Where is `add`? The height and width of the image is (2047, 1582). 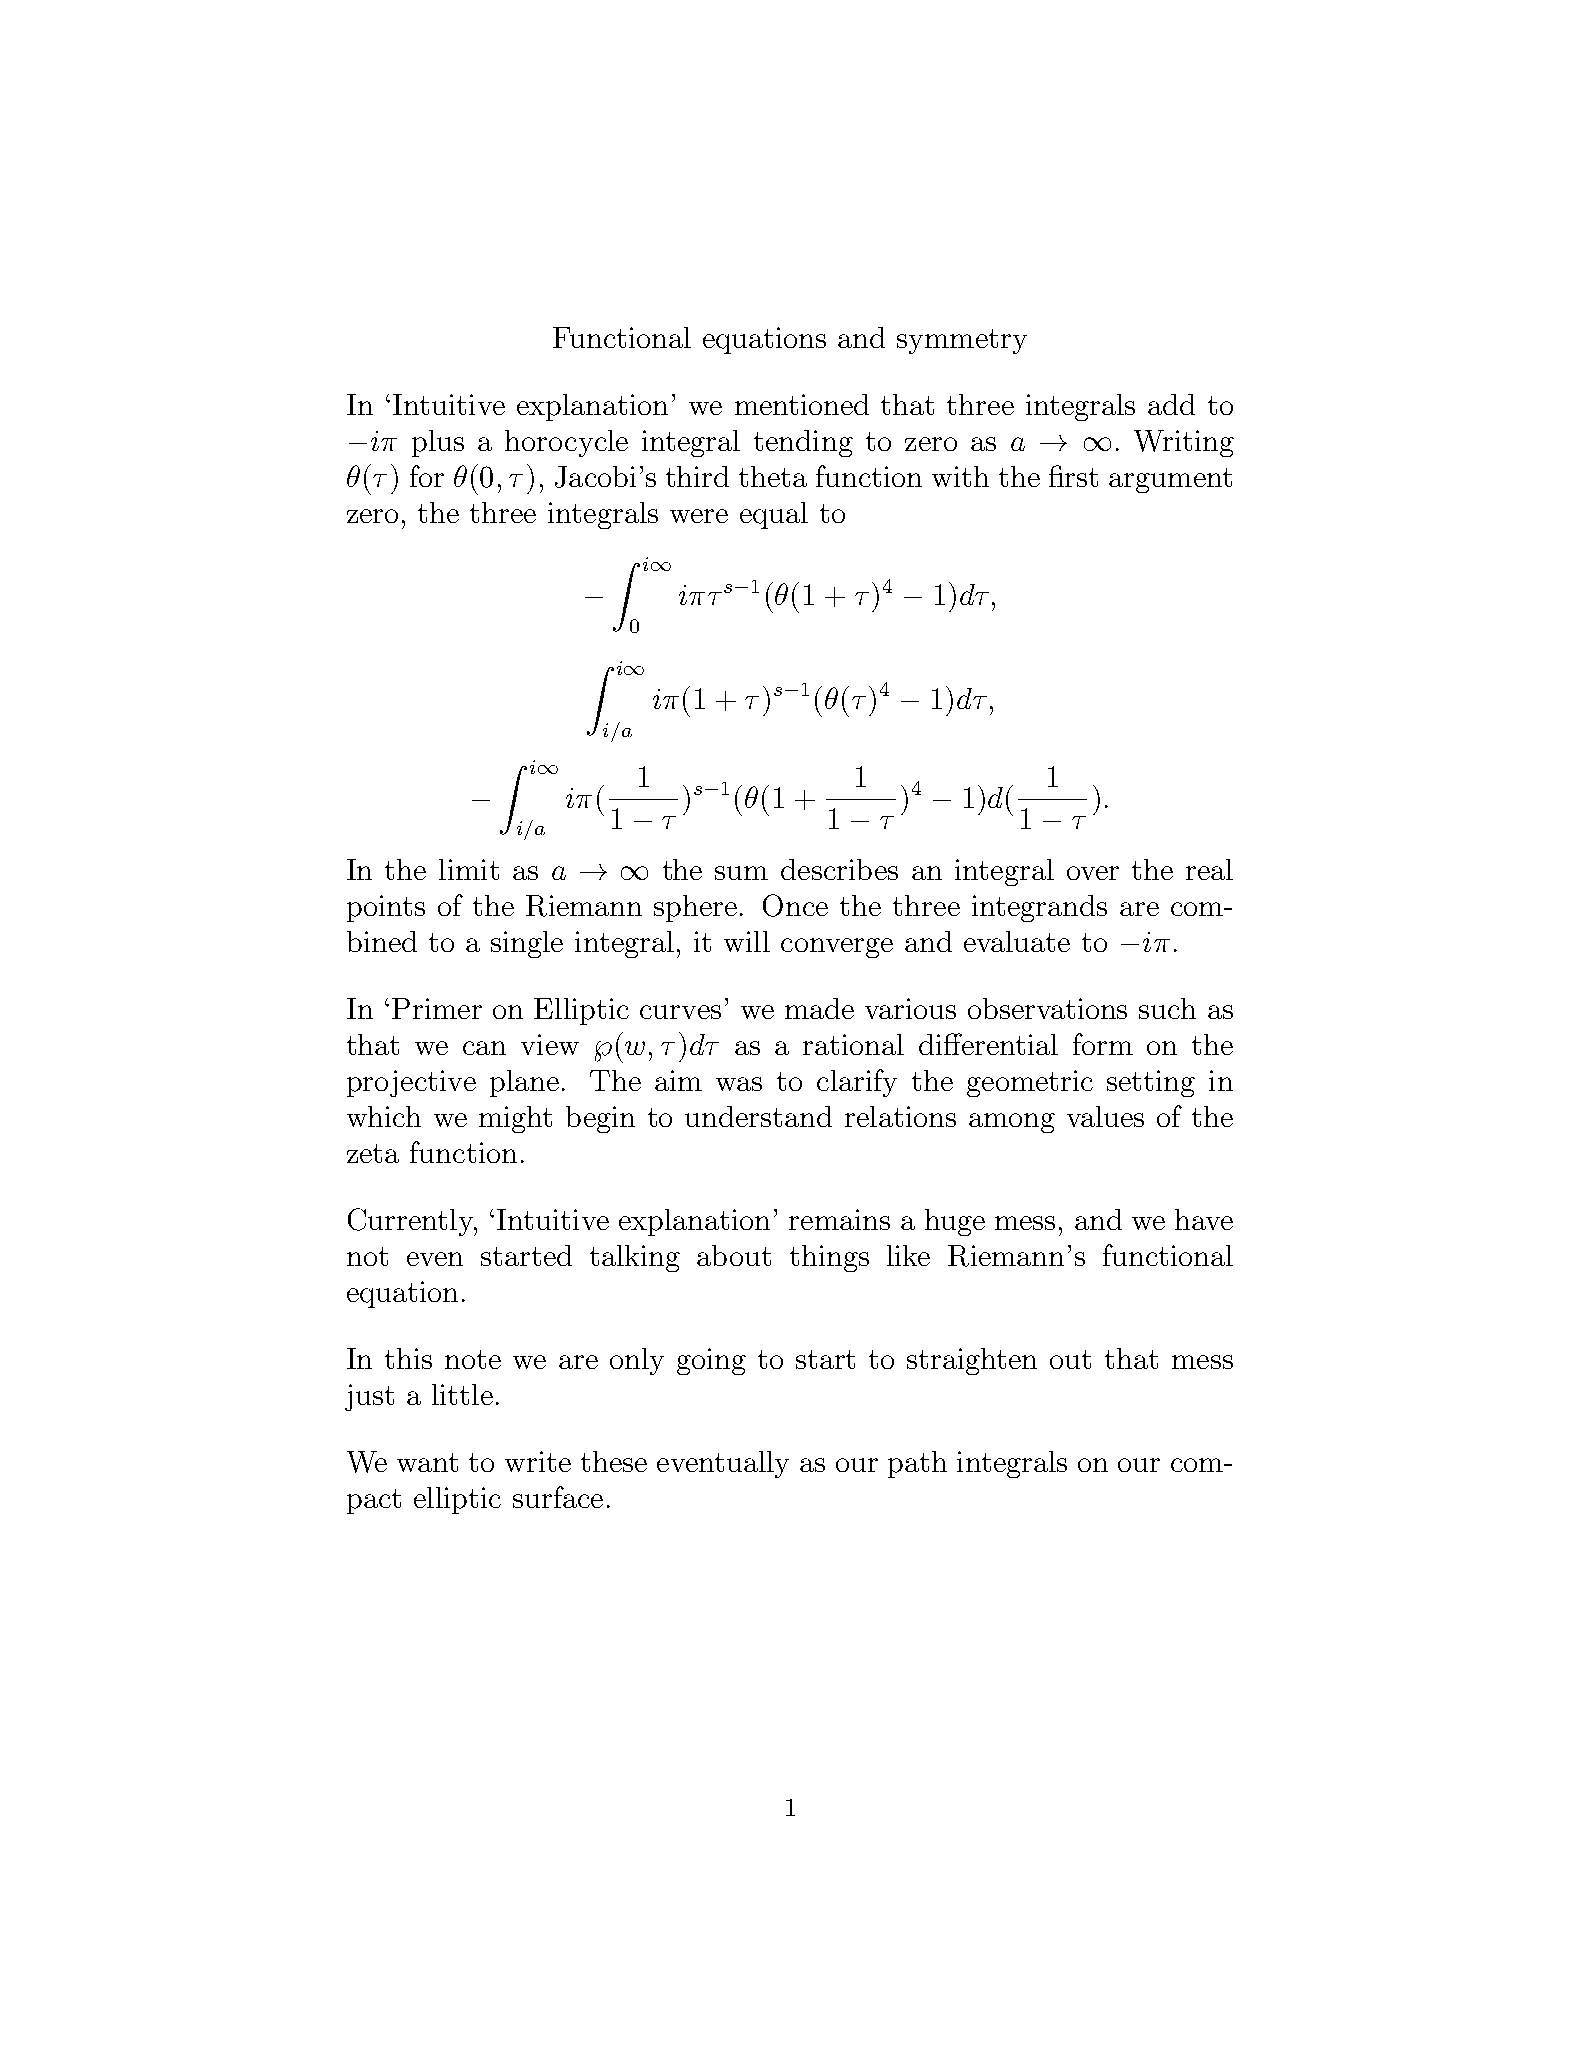 add is located at coordinates (1171, 404).
